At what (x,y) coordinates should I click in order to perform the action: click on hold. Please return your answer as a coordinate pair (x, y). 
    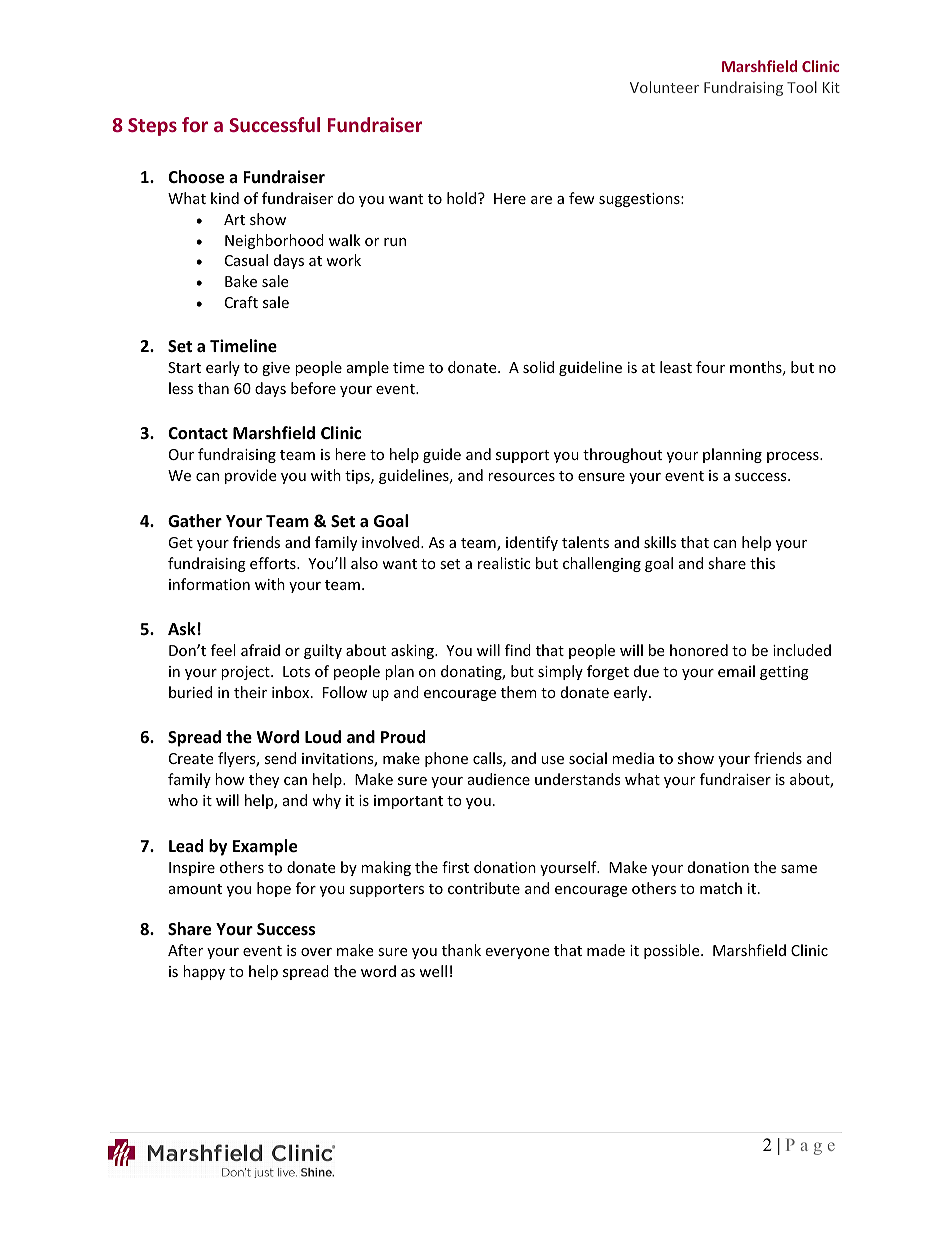
    Looking at the image, I should click on (463, 198).
